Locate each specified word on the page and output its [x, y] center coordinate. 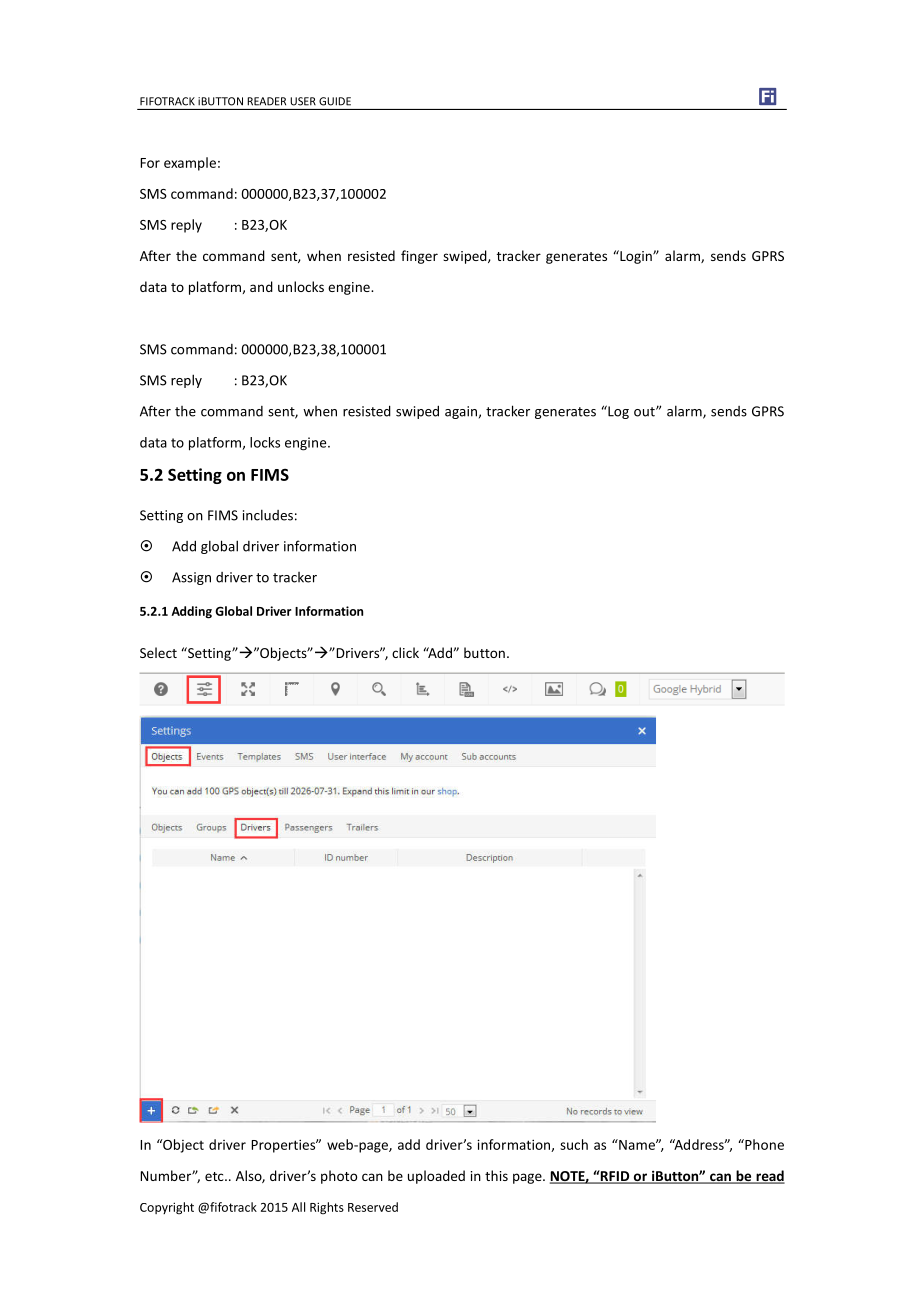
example [190, 164]
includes [268, 515]
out [645, 412]
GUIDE [335, 101]
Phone [763, 1144]
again [461, 412]
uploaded [436, 1177]
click [405, 652]
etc [215, 1176]
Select [158, 652]
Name [637, 1144]
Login [636, 257]
